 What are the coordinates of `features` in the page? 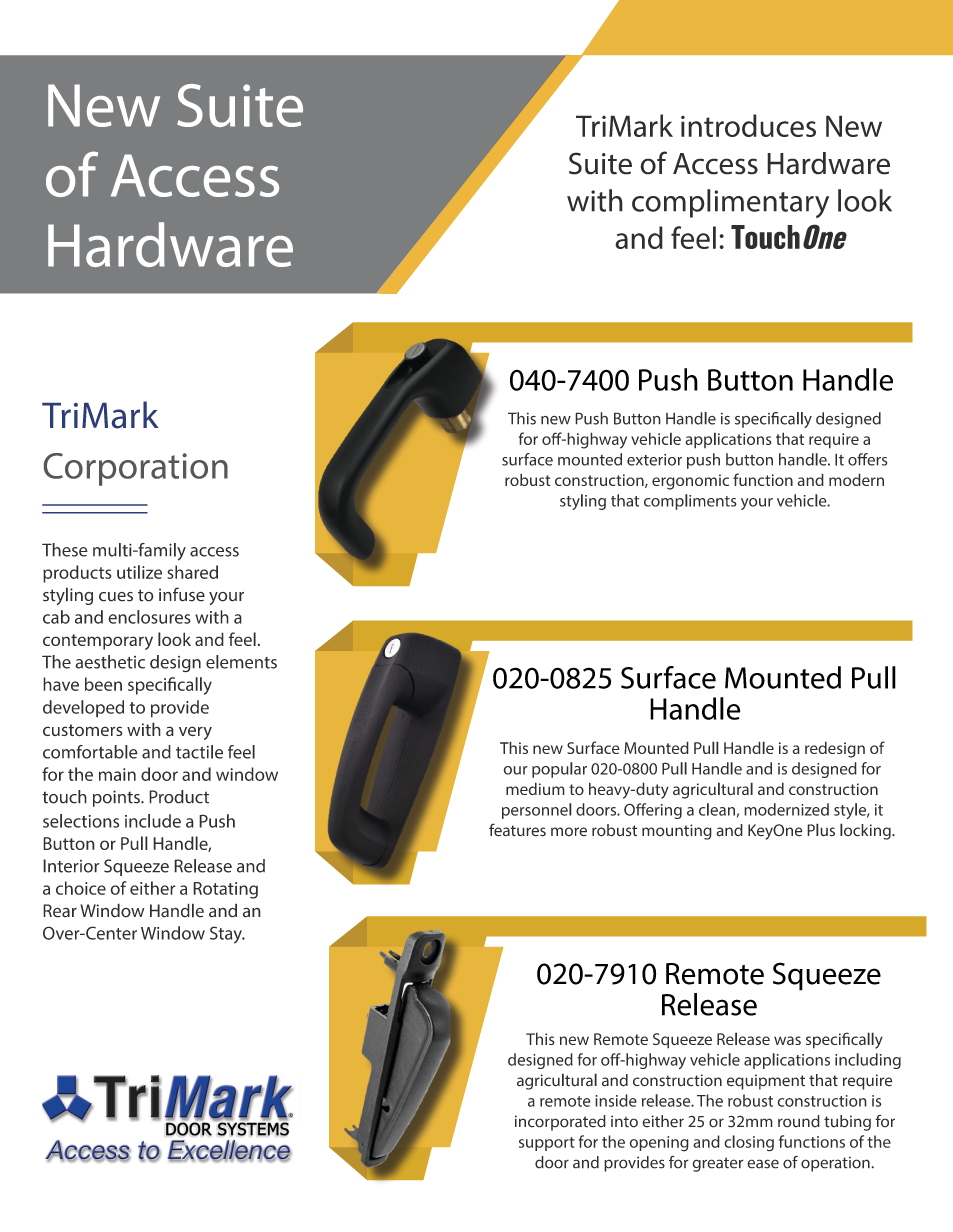 It's located at (517, 830).
